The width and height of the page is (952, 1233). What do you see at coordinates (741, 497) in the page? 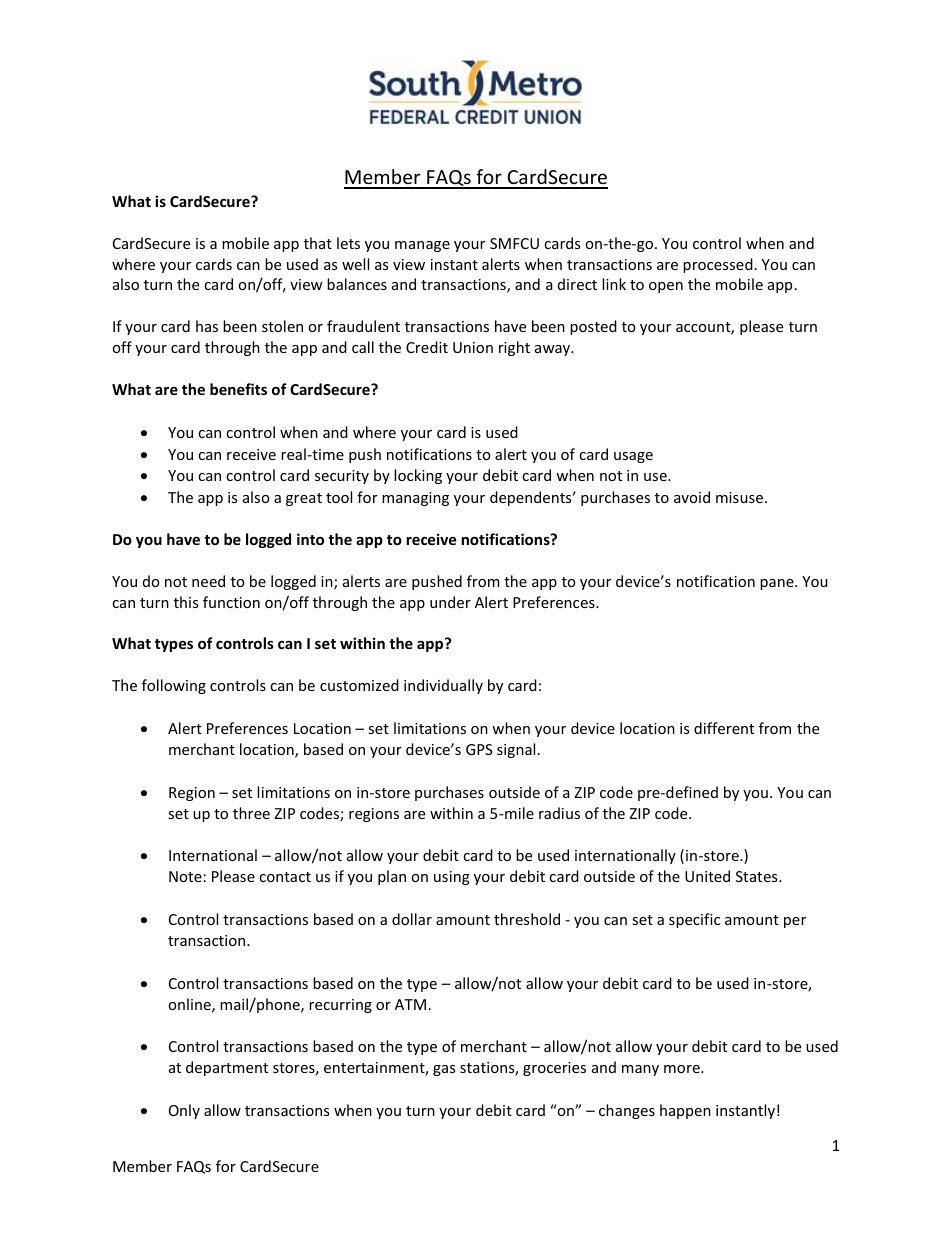
I see `misuse` at bounding box center [741, 497].
